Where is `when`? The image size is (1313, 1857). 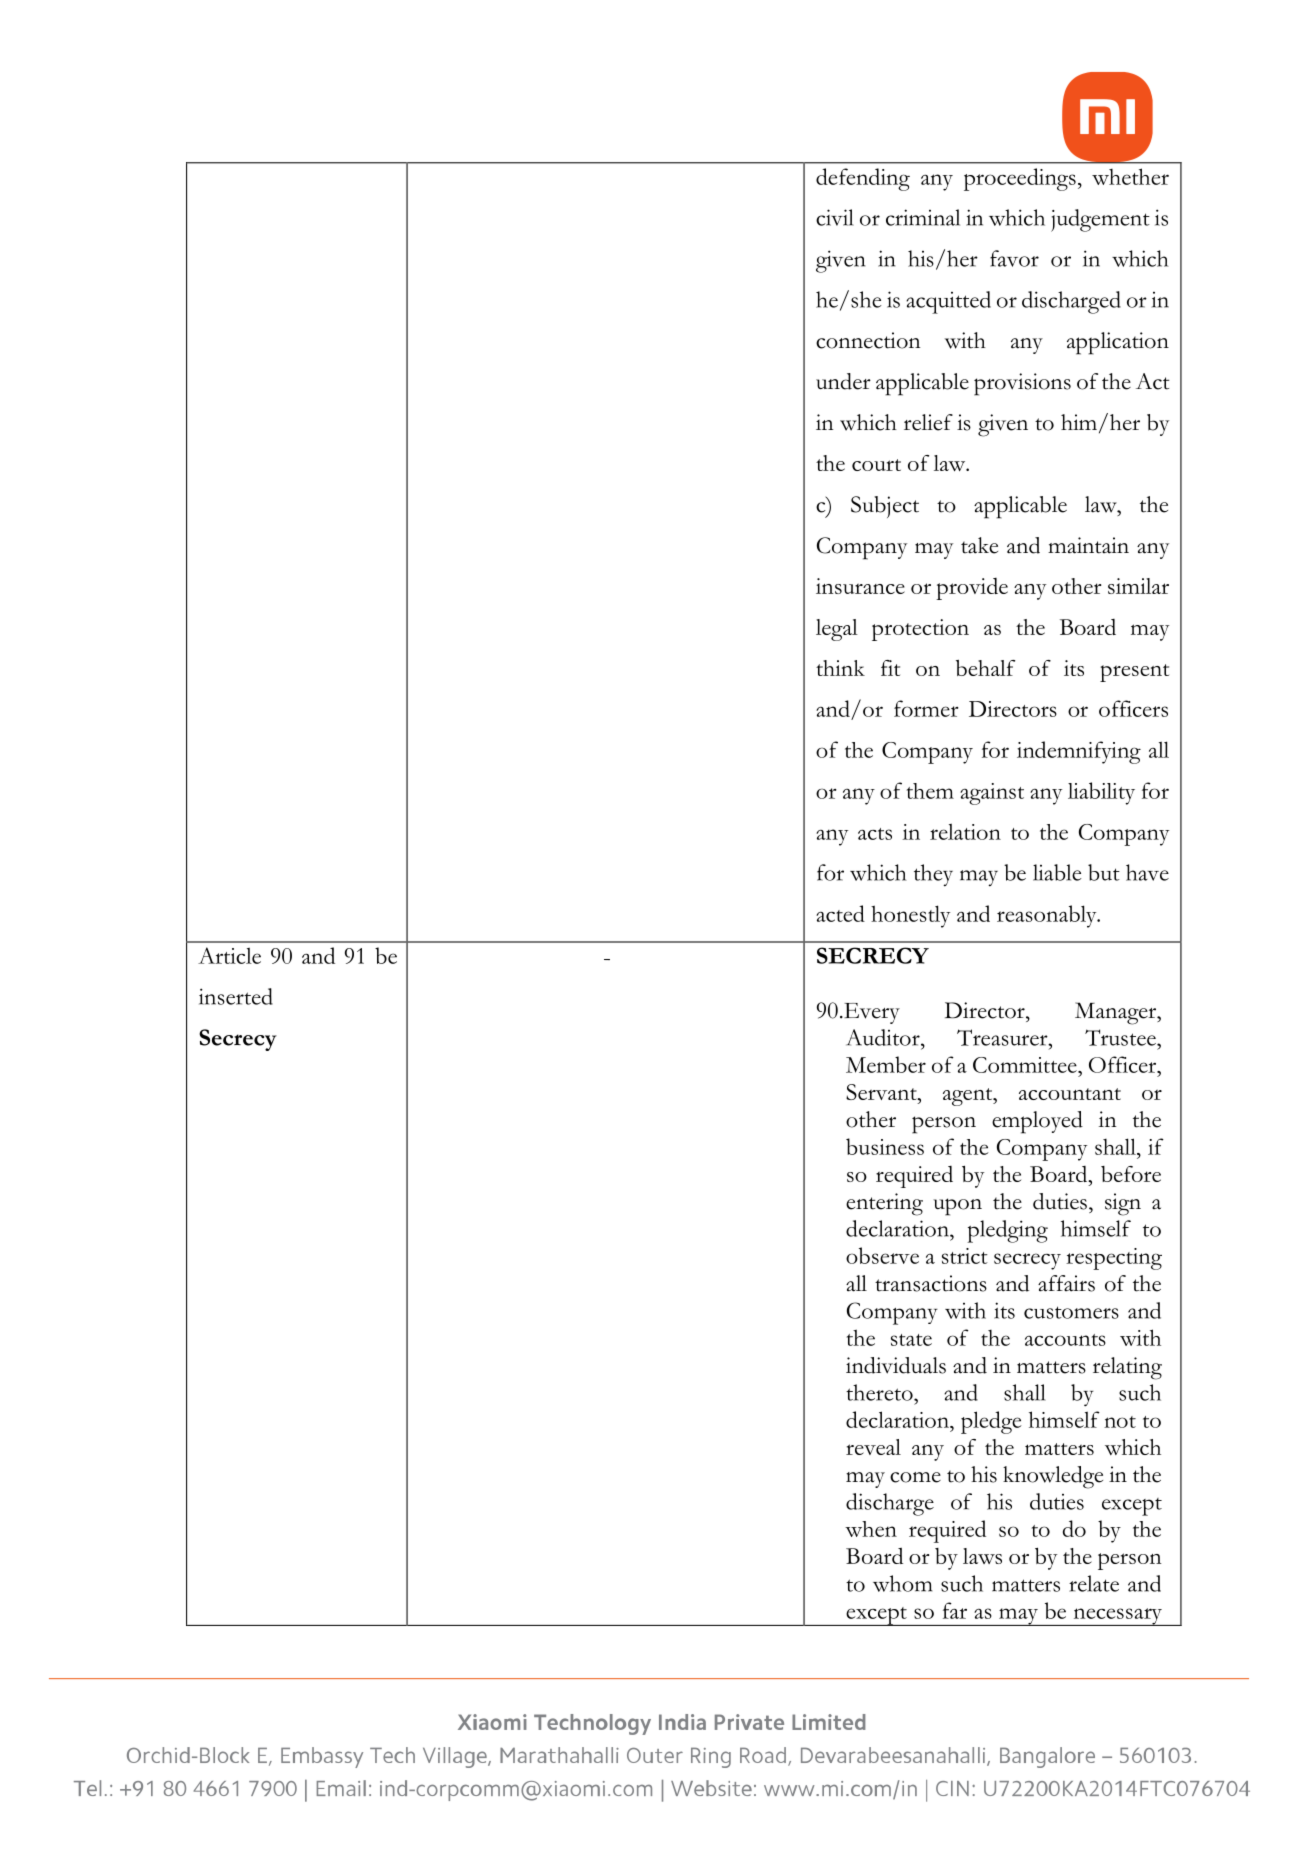
when is located at coordinates (871, 1529).
